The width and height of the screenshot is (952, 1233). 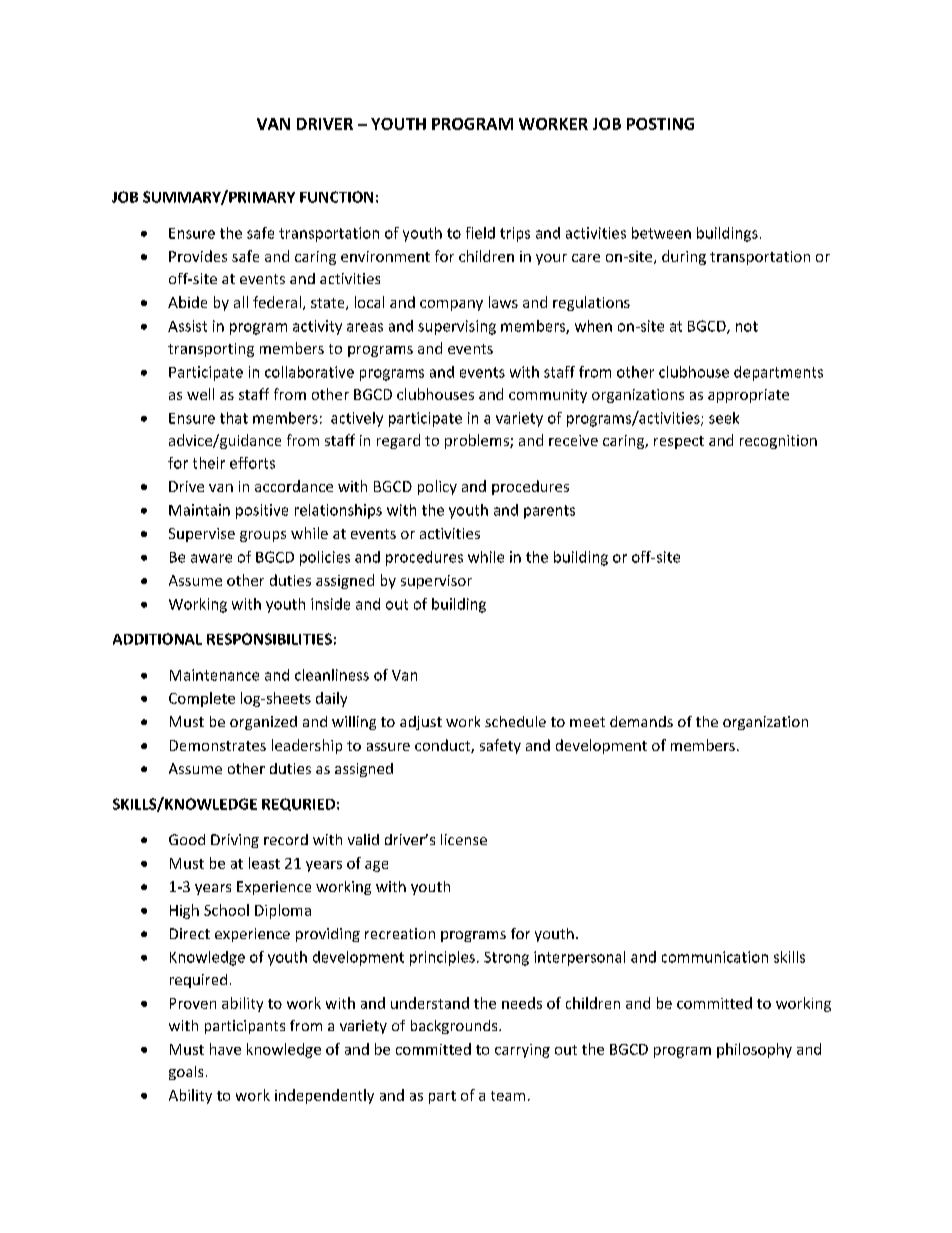 I want to click on POSTING, so click(x=660, y=124).
